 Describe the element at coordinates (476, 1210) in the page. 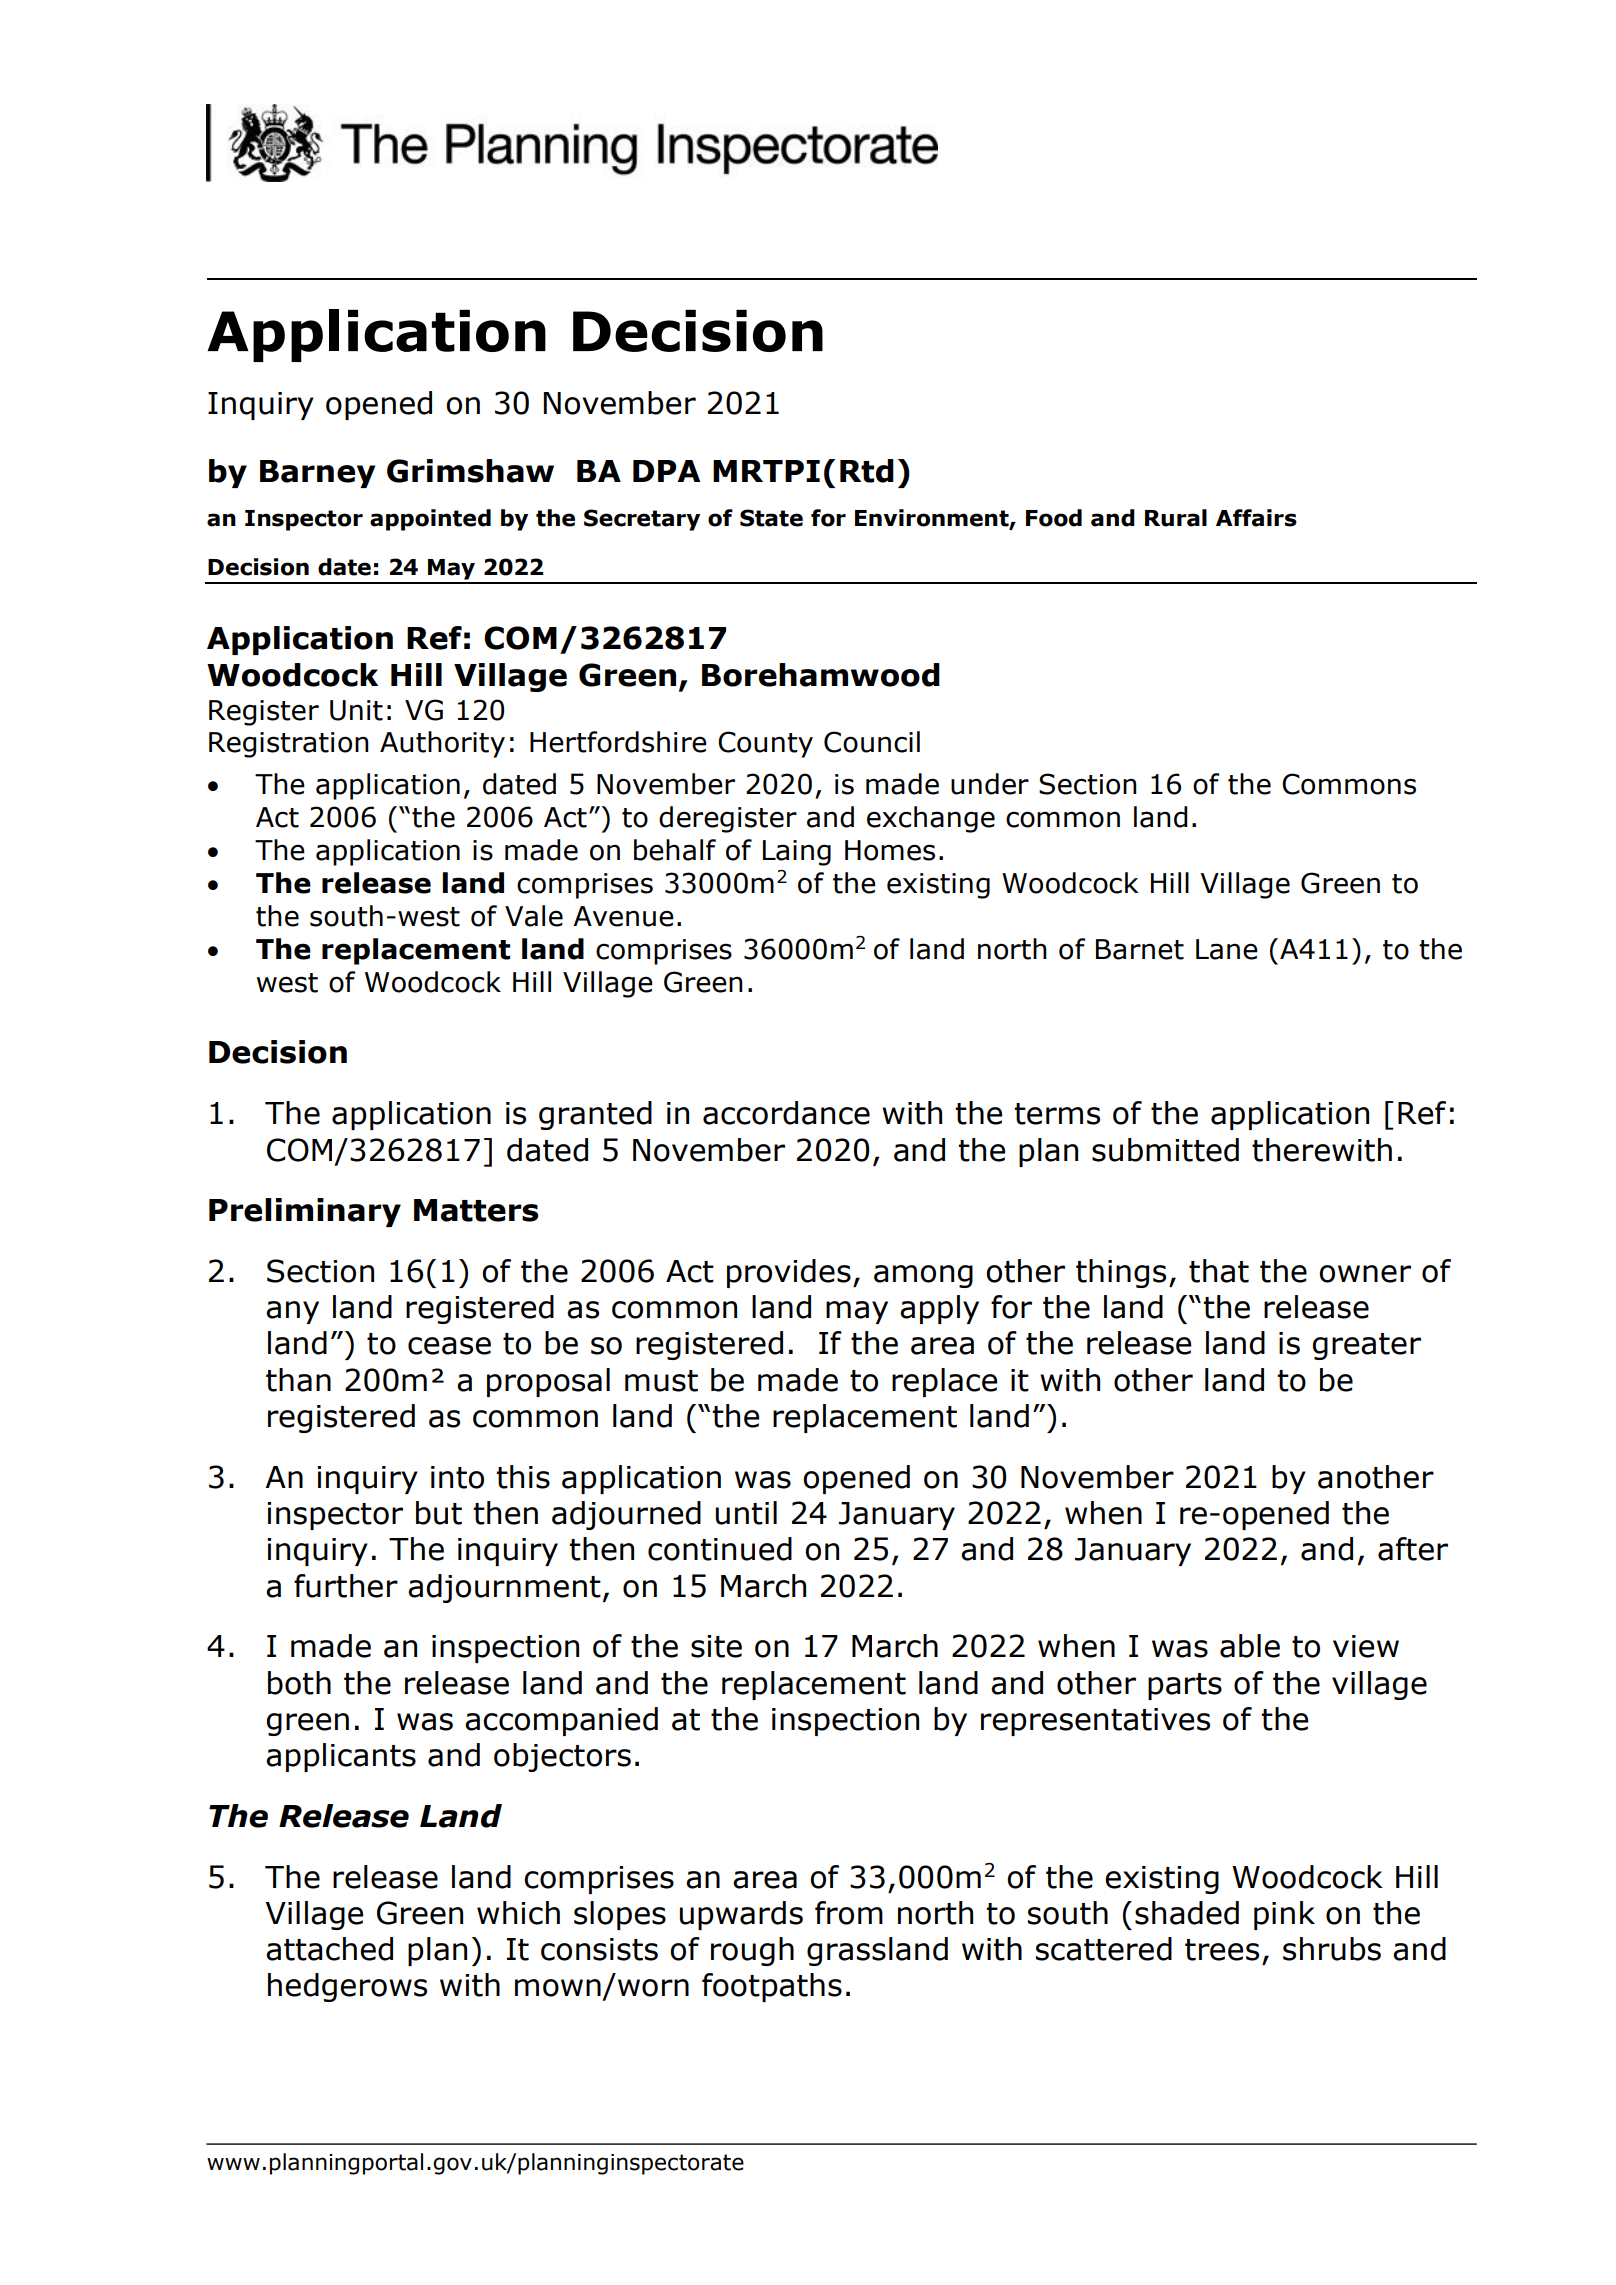

I see `Matters` at that location.
